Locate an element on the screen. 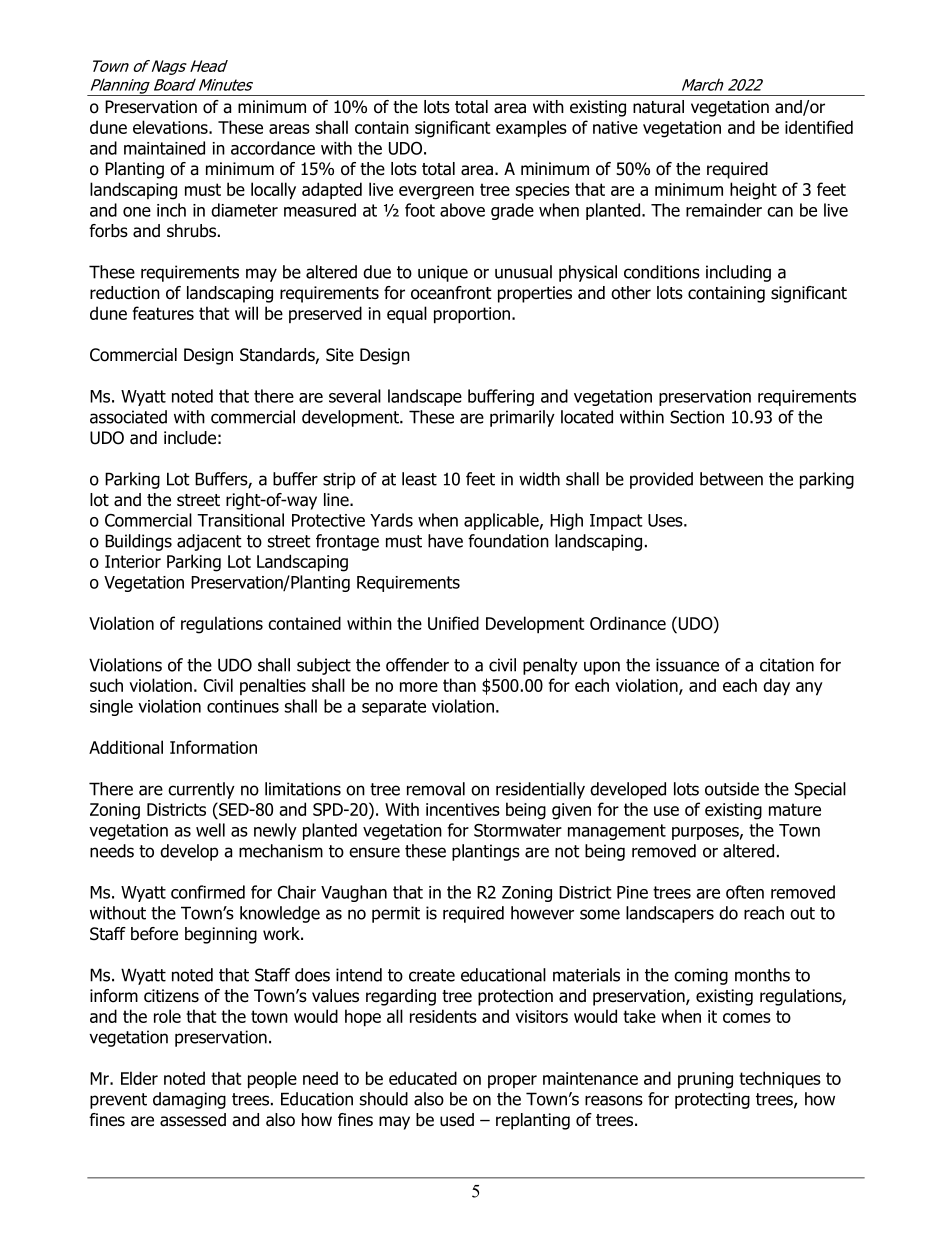 Image resolution: width=952 pixels, height=1233 pixels. height is located at coordinates (753, 191).
